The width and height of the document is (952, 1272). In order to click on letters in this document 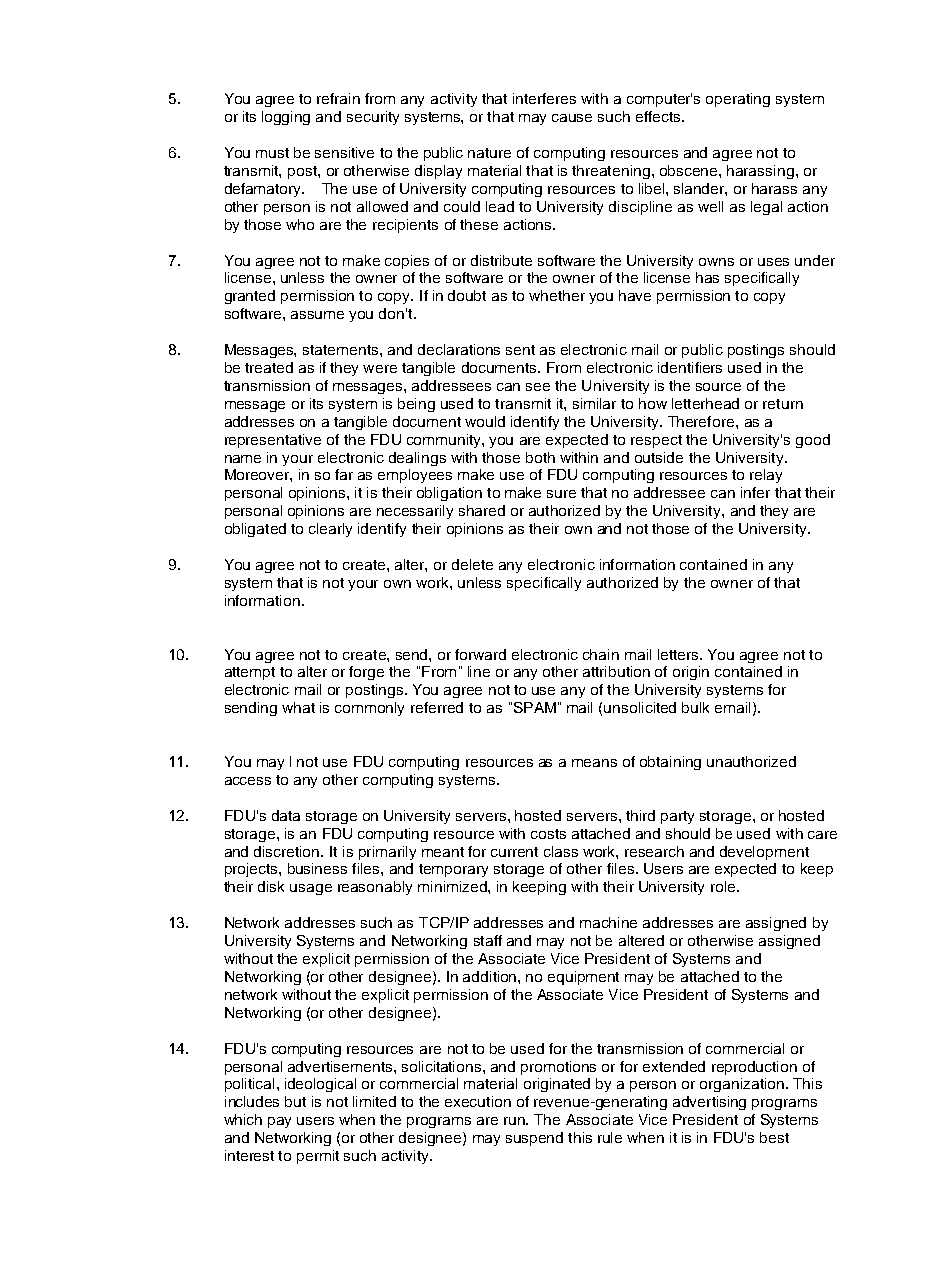, I will do `click(679, 654)`.
